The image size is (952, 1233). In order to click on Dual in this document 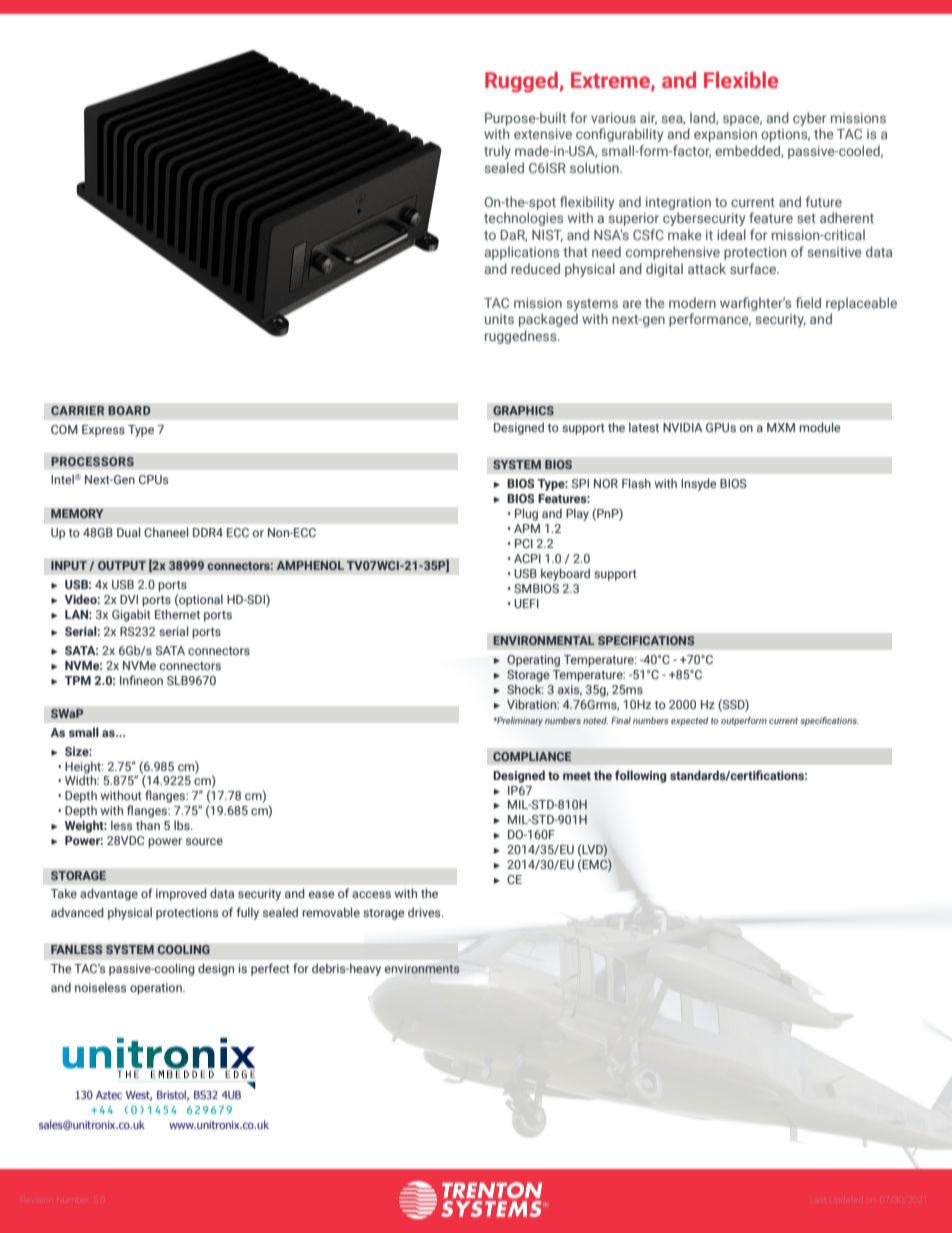, I will do `click(128, 532)`.
